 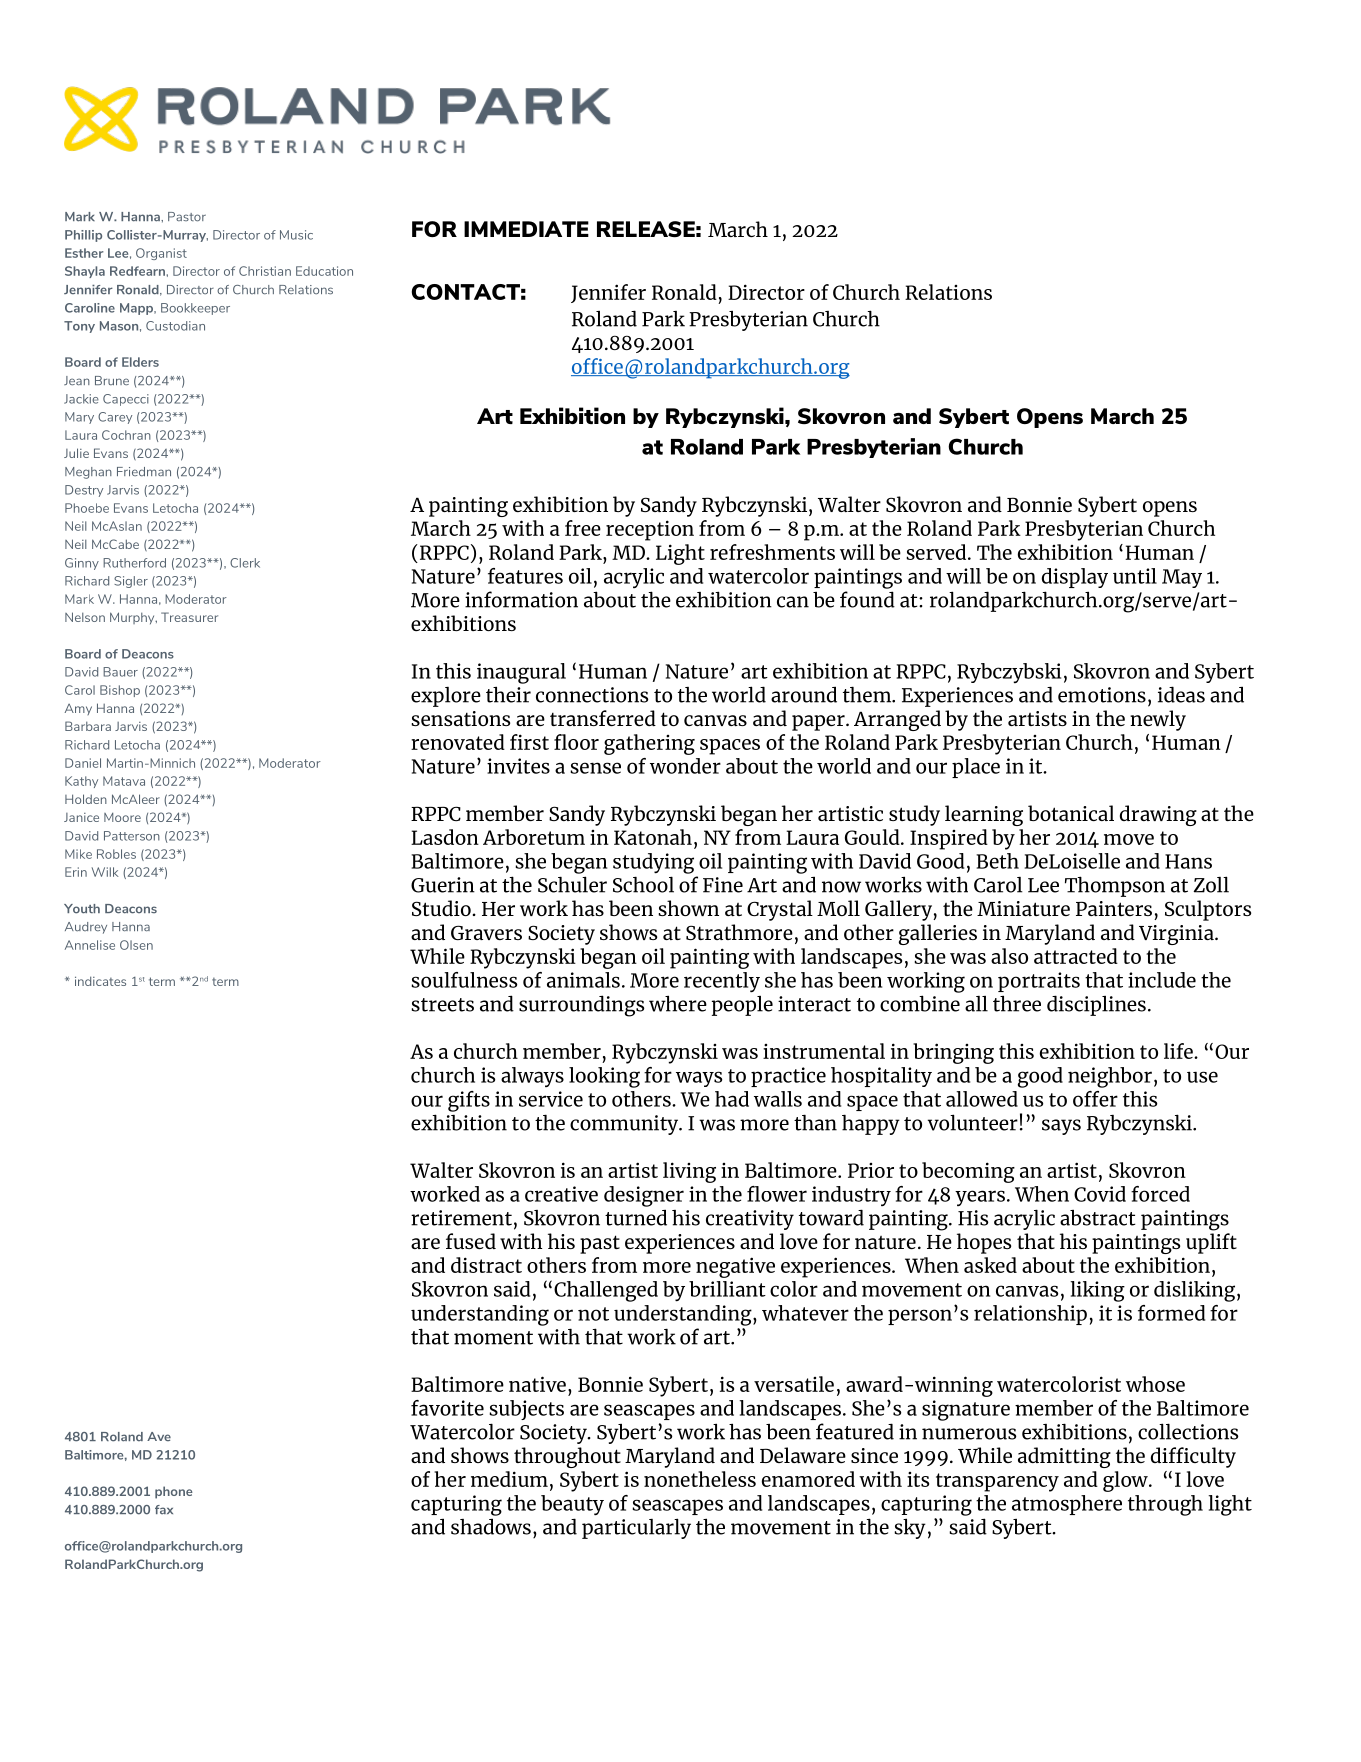 What do you see at coordinates (265, 271) in the screenshot?
I see `Christian` at bounding box center [265, 271].
